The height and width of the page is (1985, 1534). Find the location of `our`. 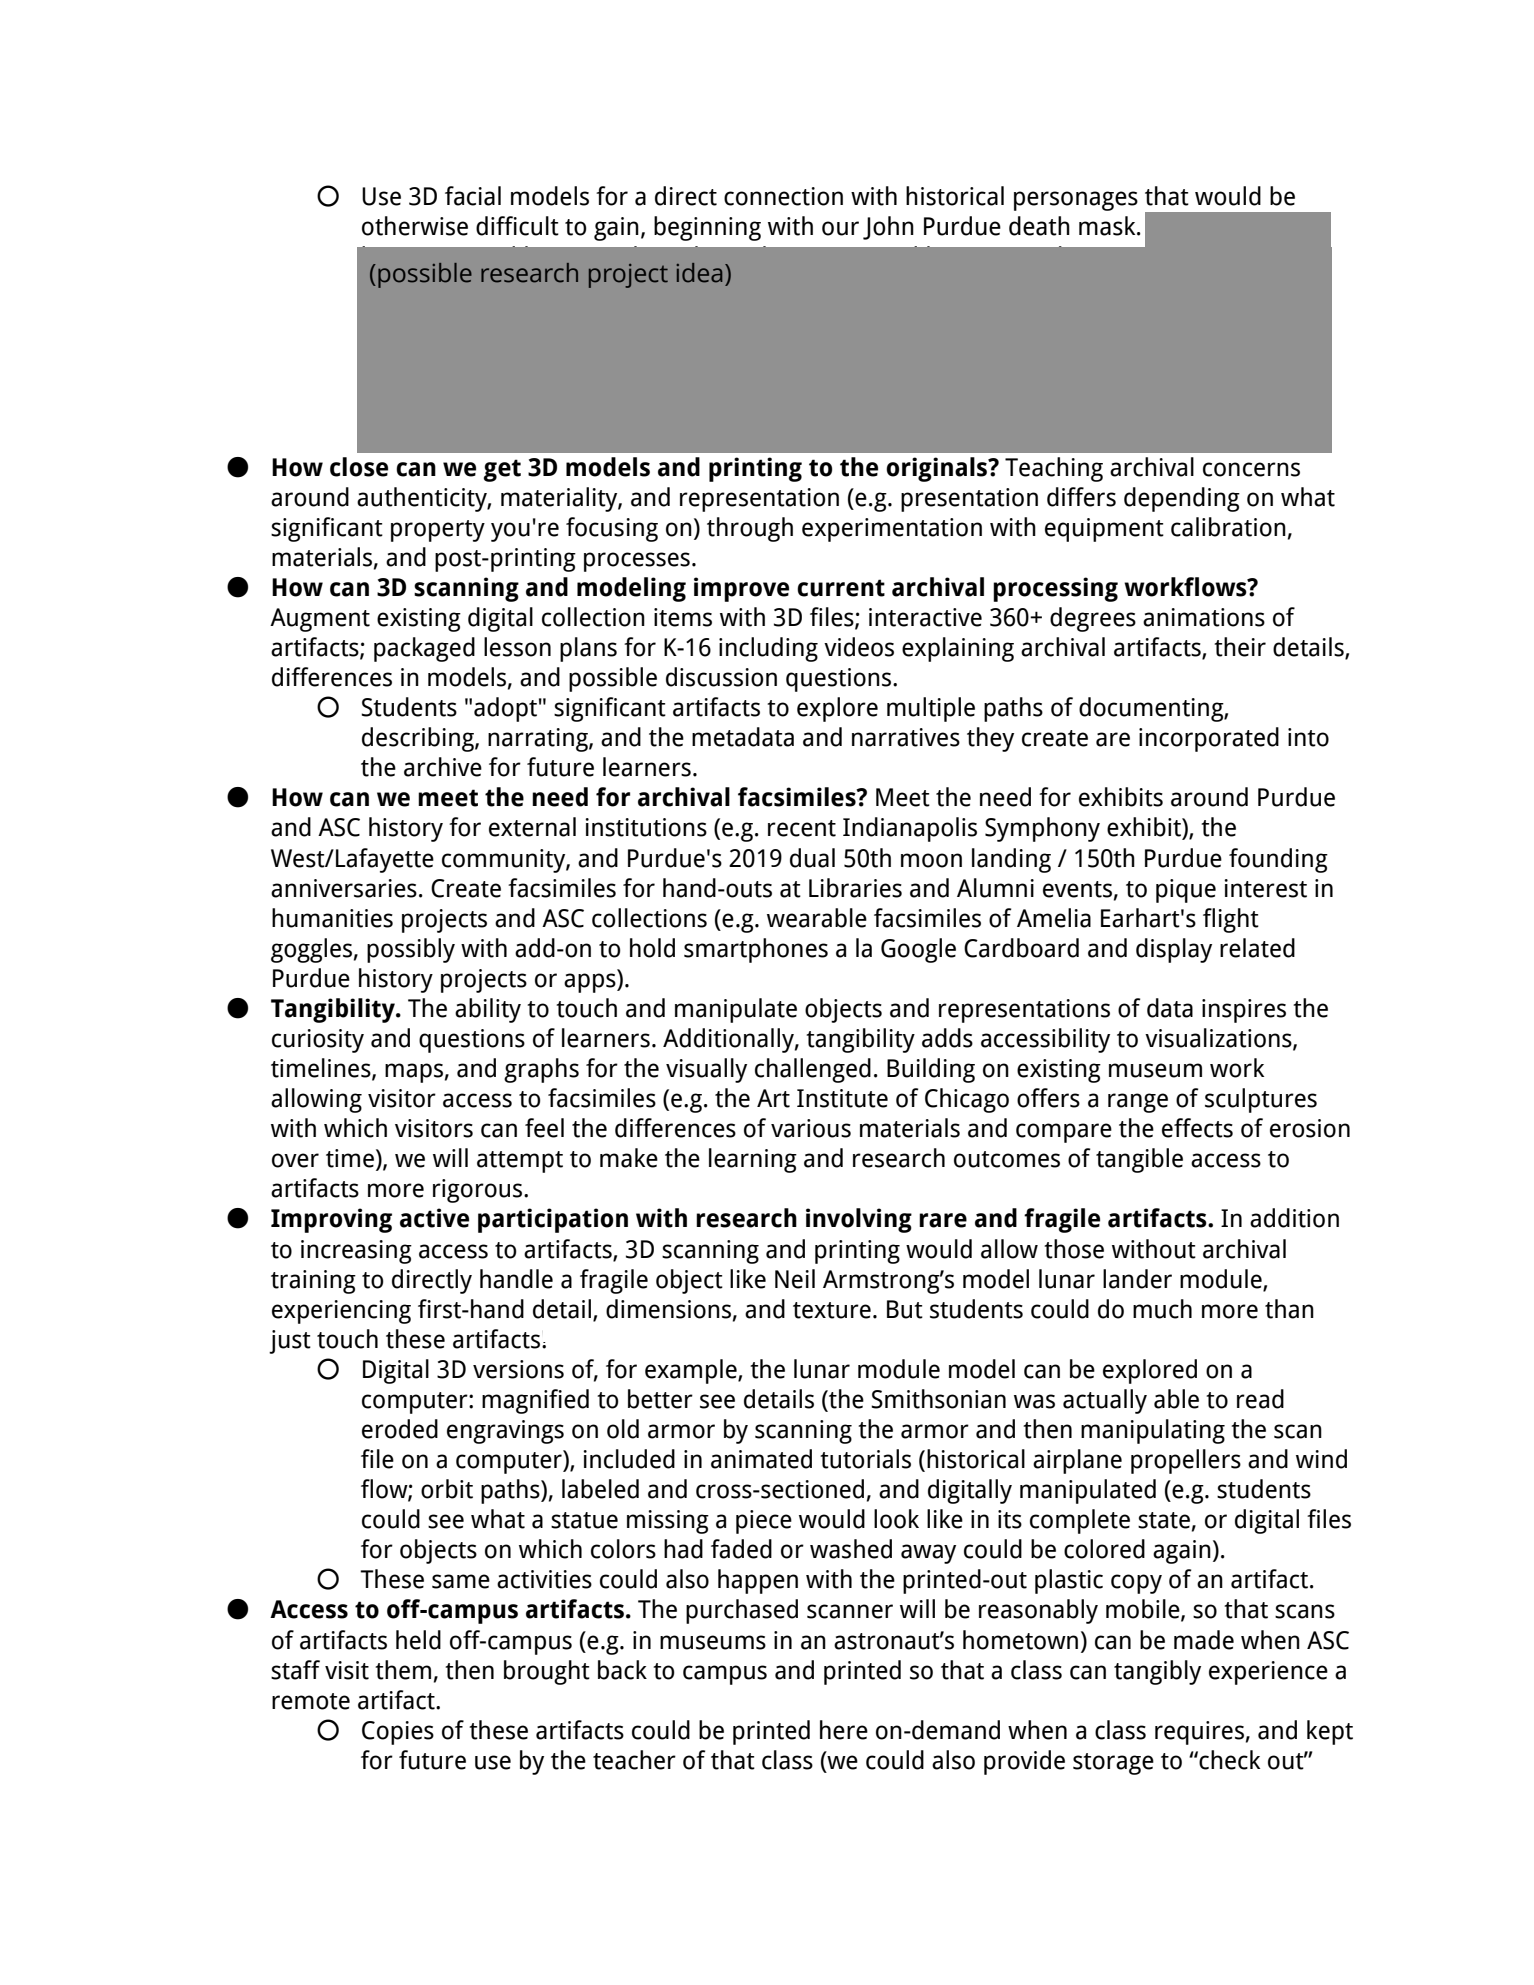

our is located at coordinates (840, 228).
